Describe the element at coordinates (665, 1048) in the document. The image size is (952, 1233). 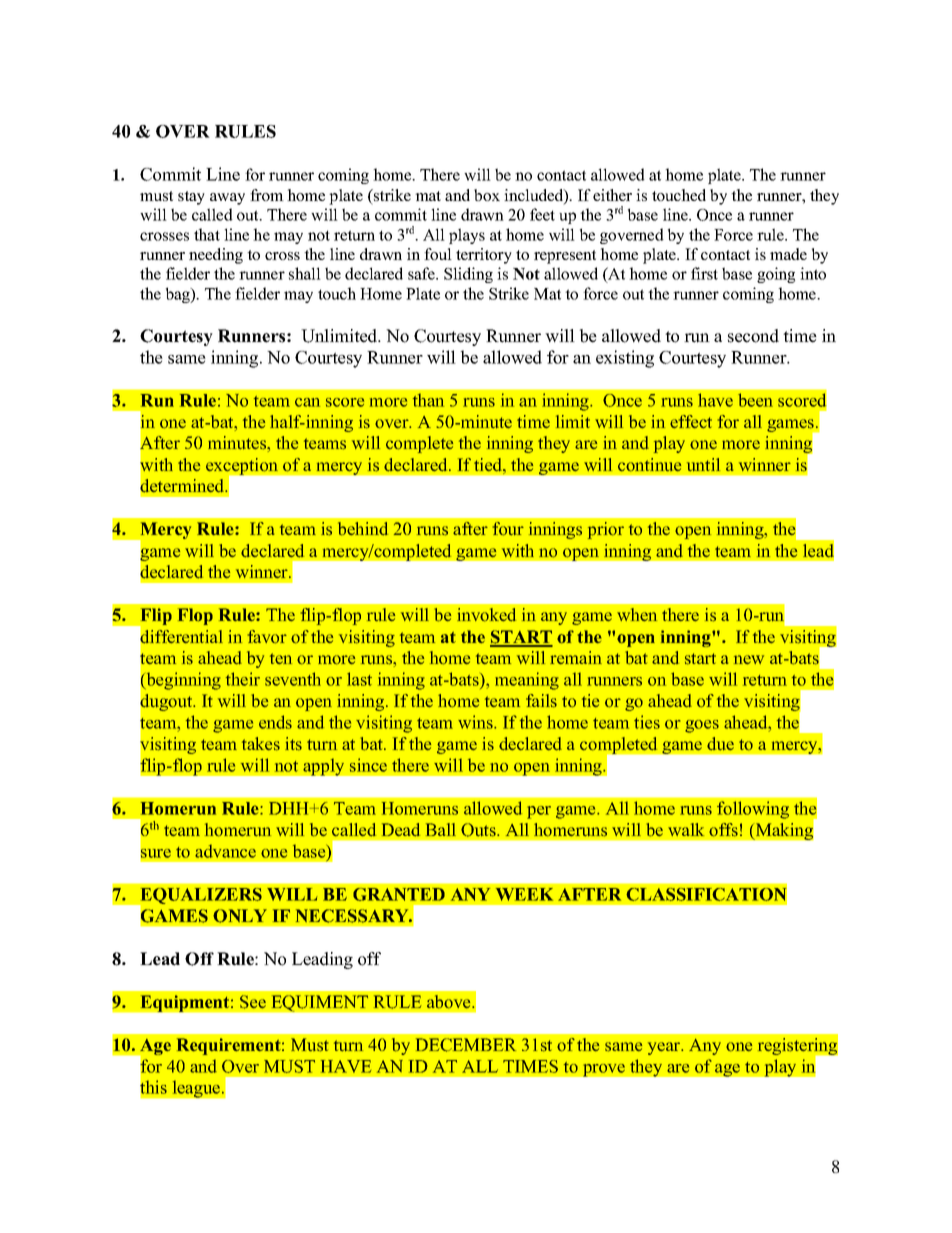
I see `year` at that location.
